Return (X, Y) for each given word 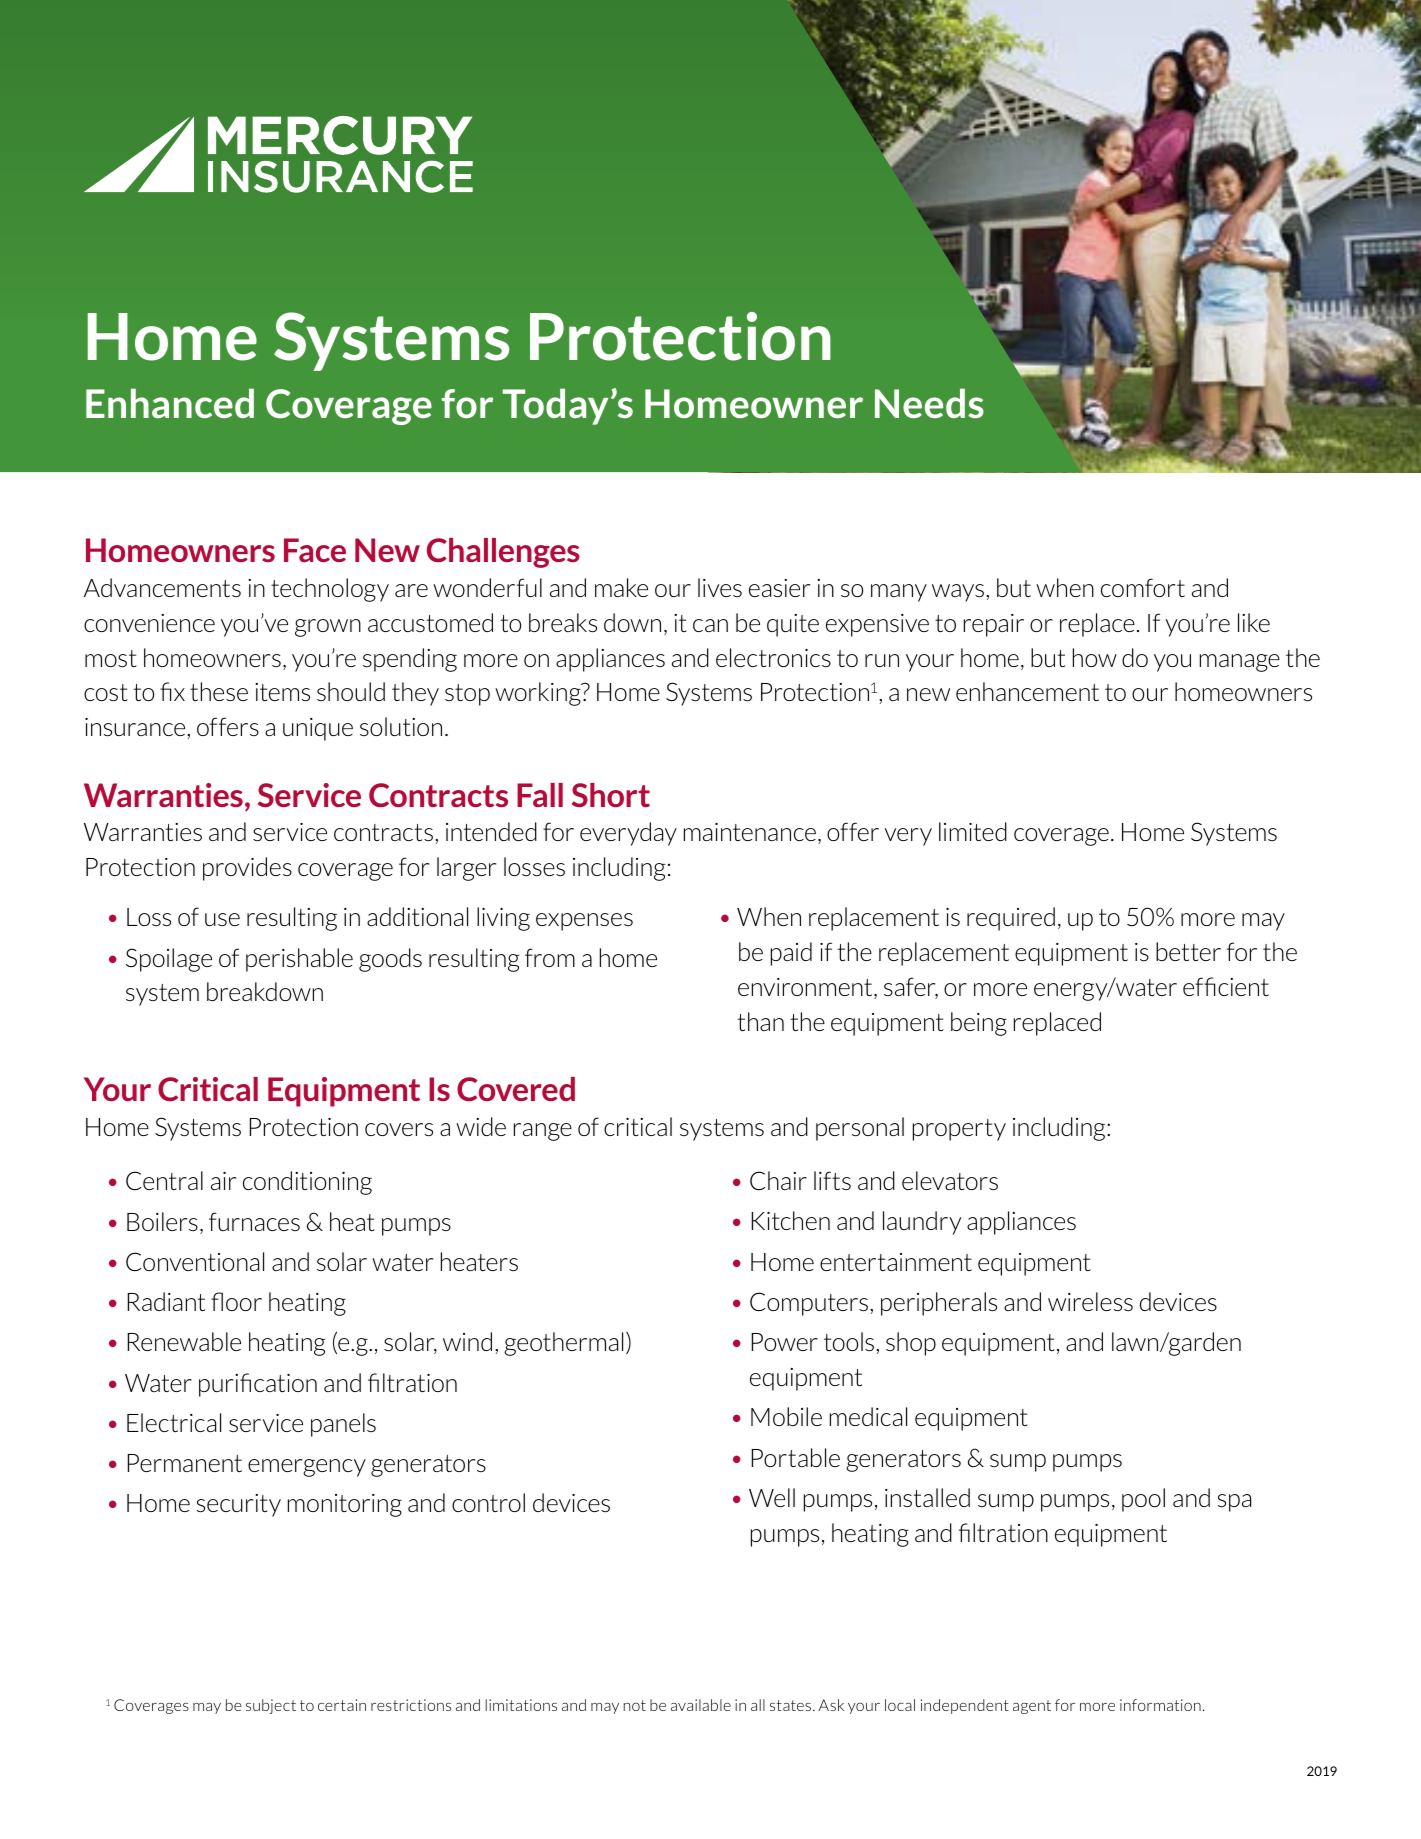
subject (271, 1706)
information (1160, 1705)
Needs (929, 403)
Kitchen (791, 1220)
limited (973, 831)
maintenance (750, 832)
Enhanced (170, 403)
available (701, 1705)
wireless (1090, 1301)
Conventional (195, 1261)
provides (247, 869)
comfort (1143, 587)
